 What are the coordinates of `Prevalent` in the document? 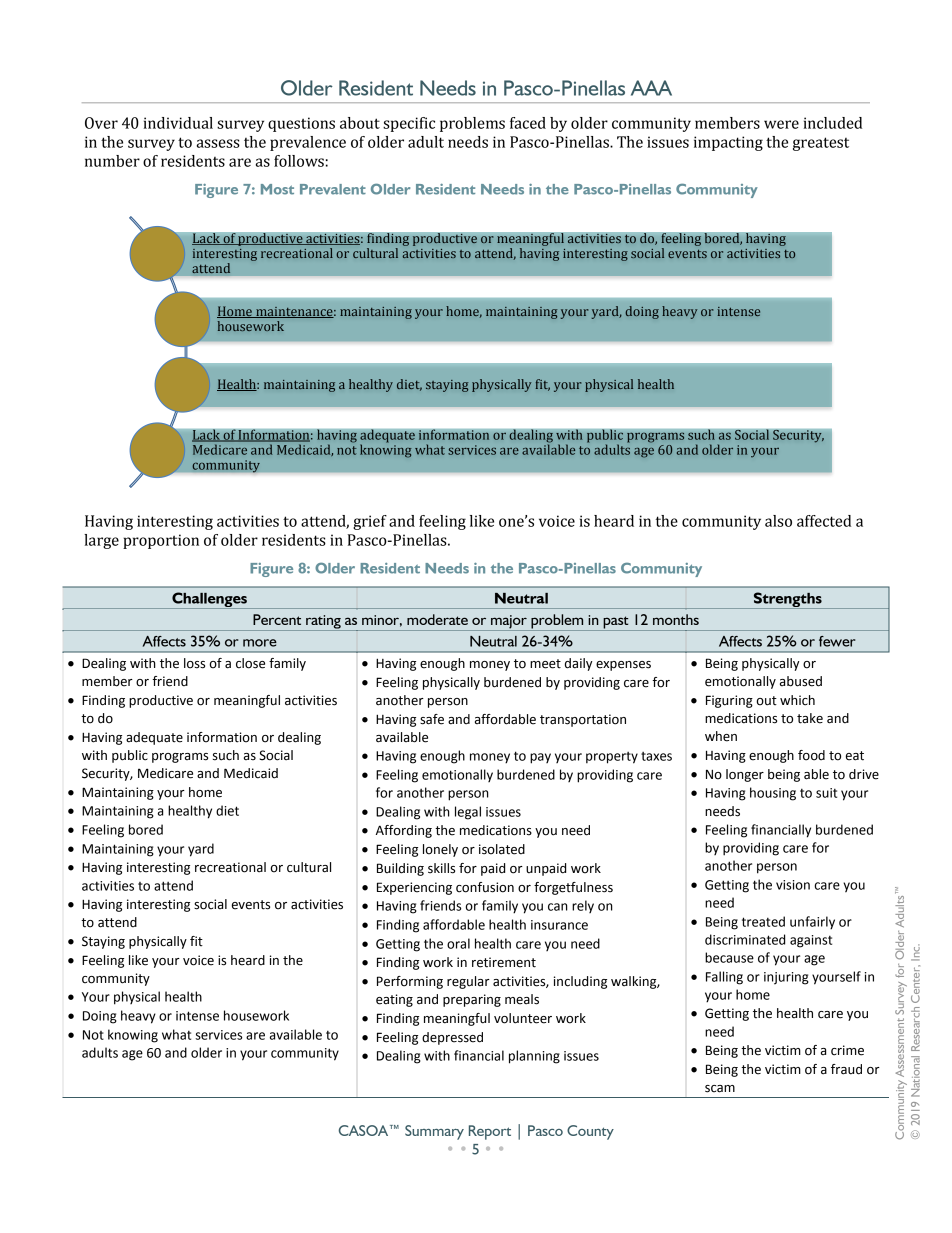 It's located at (333, 189).
